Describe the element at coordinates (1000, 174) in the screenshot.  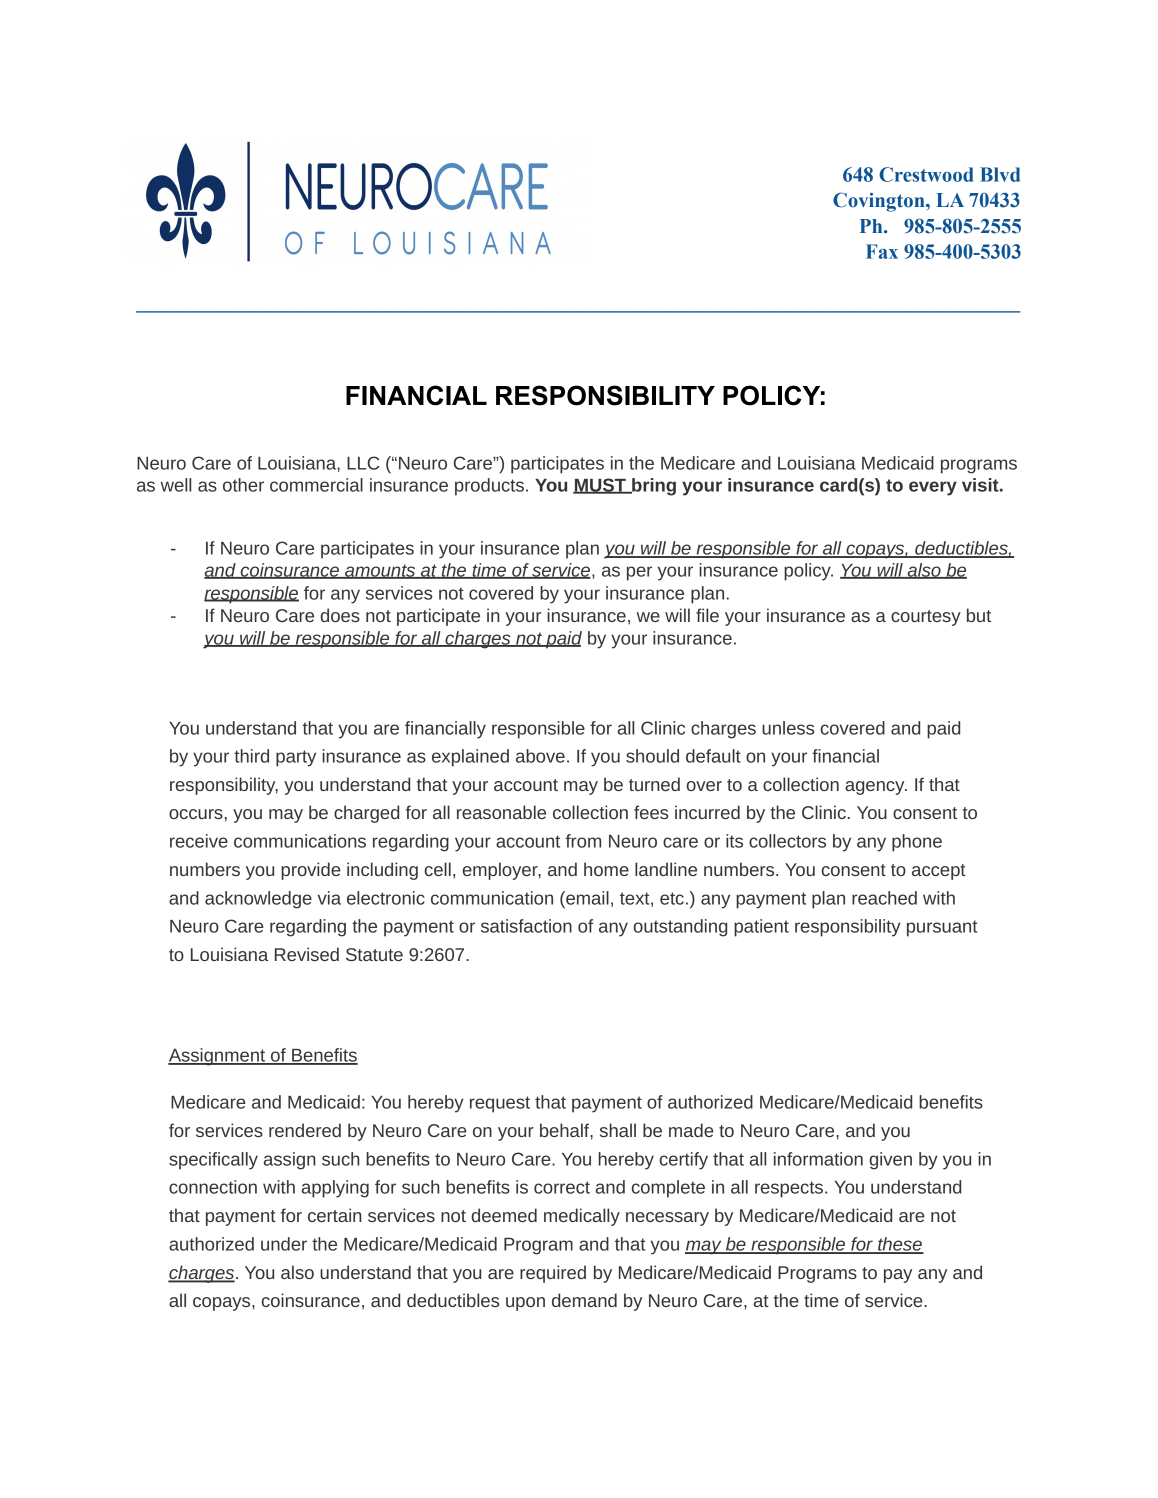
I see `Blvd` at that location.
